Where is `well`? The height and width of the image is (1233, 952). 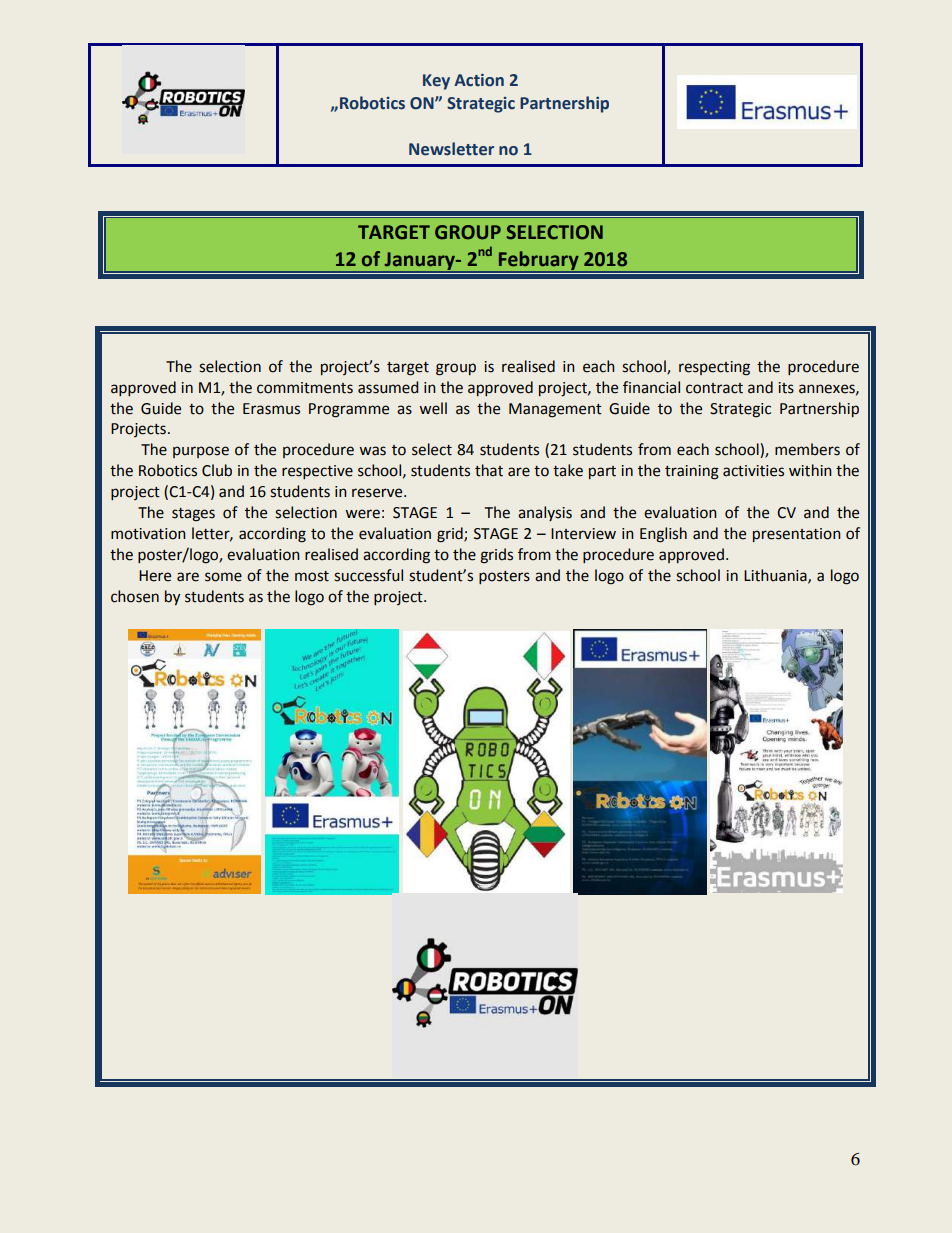
well is located at coordinates (433, 408).
